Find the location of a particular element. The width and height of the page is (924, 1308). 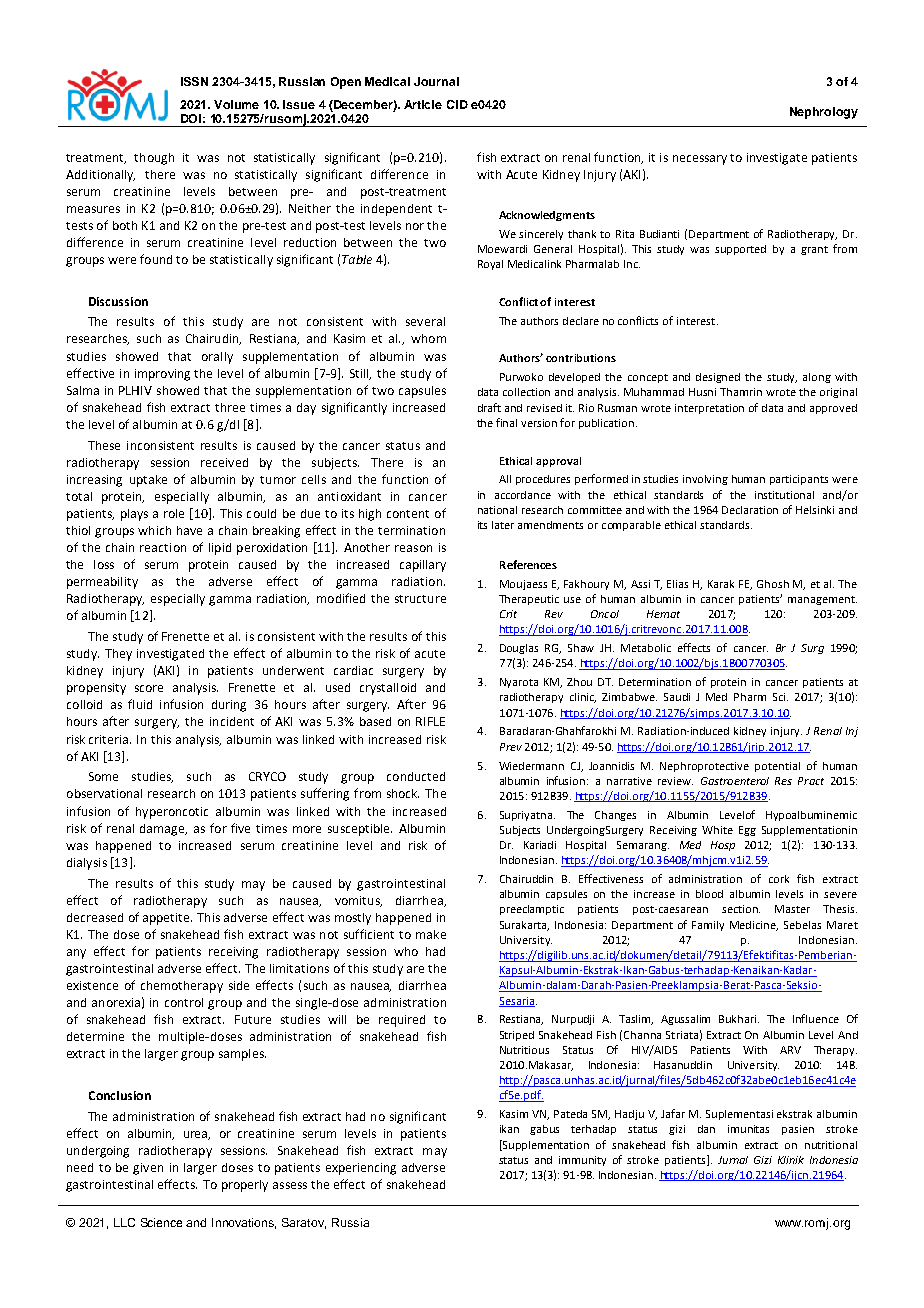

Nephrology is located at coordinates (824, 113).
